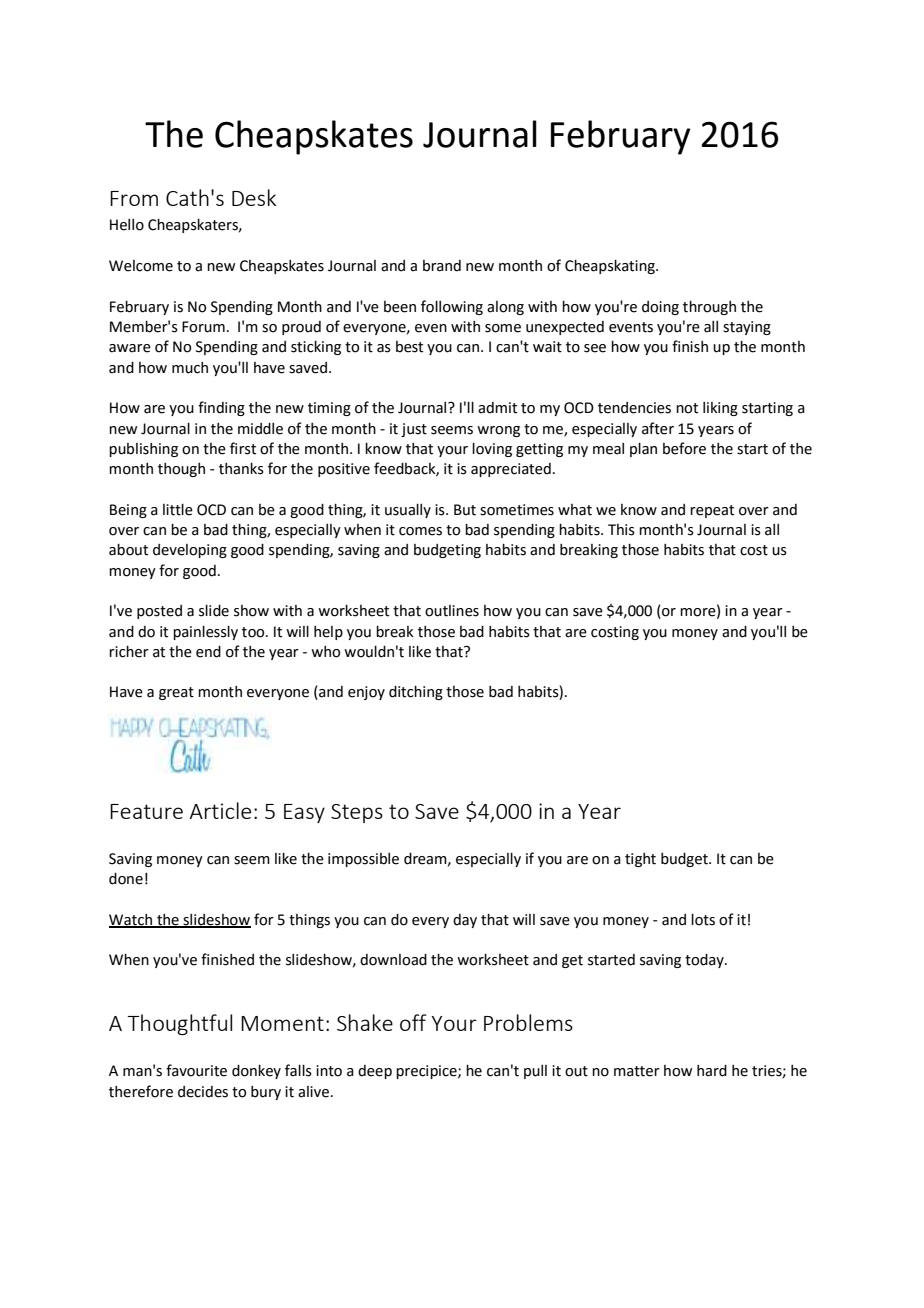 The height and width of the screenshot is (1308, 924). What do you see at coordinates (640, 860) in the screenshot?
I see `tight` at bounding box center [640, 860].
